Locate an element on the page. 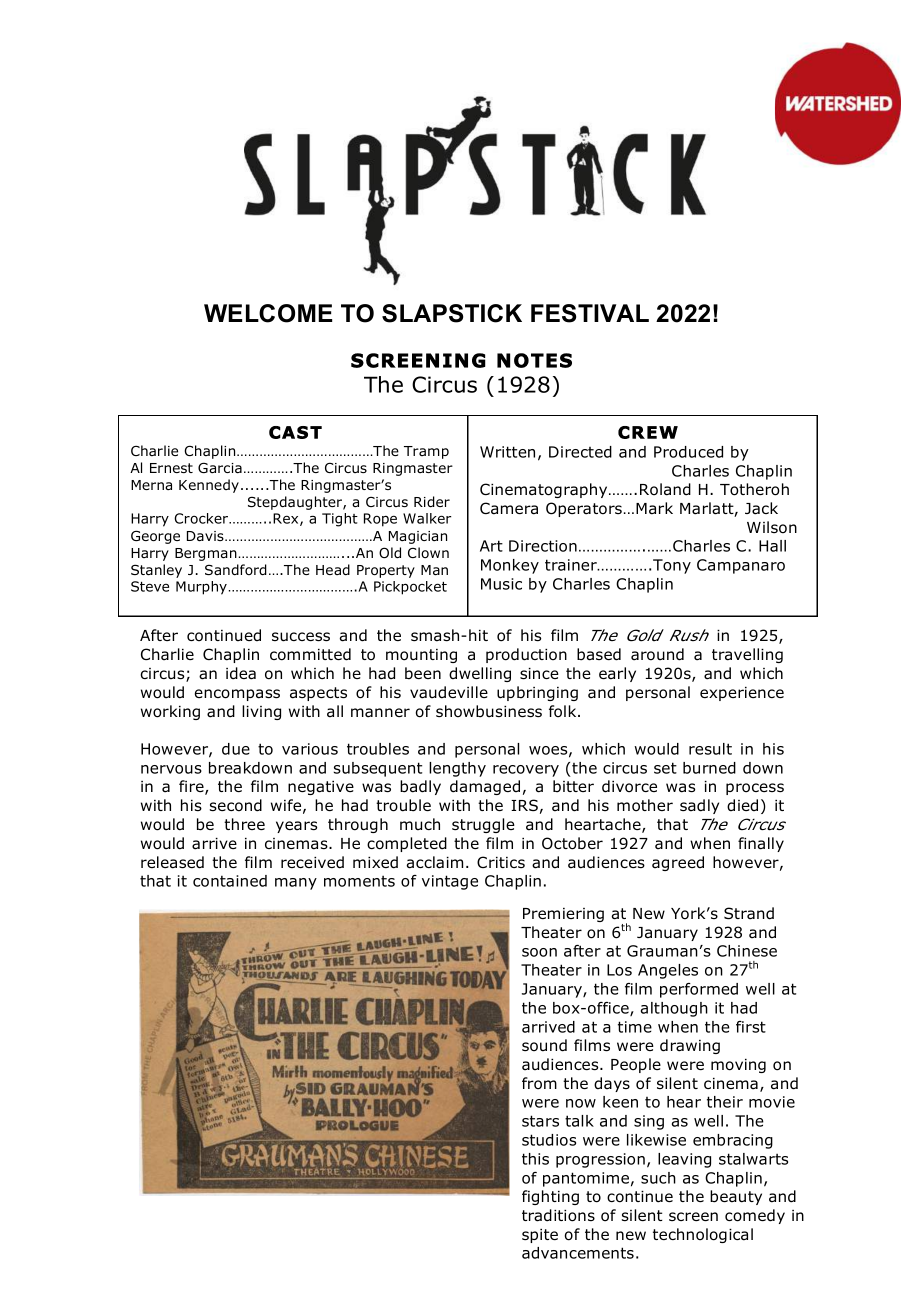 Image resolution: width=924 pixels, height=1308 pixels. fighting is located at coordinates (550, 1197).
